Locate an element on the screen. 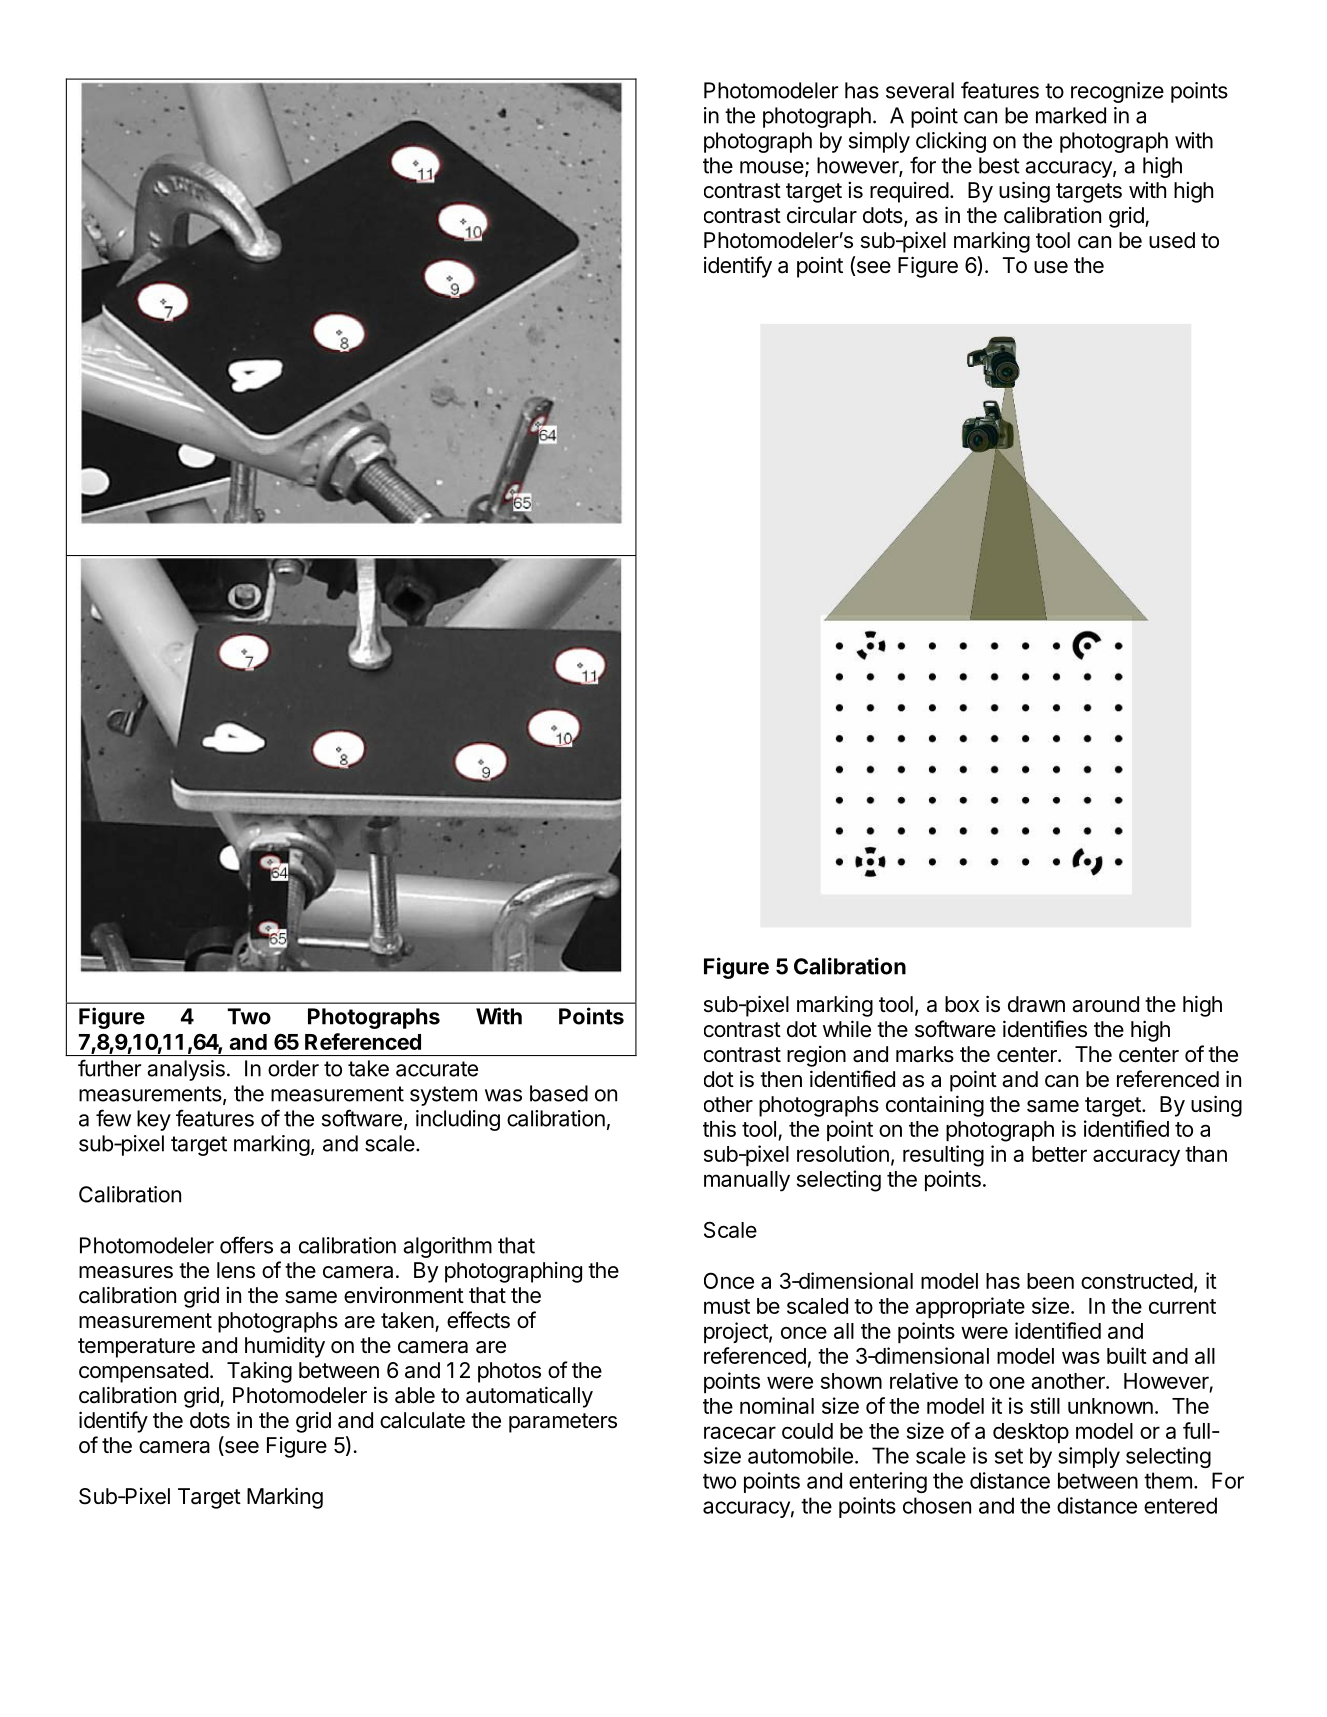  required is located at coordinates (909, 192).
